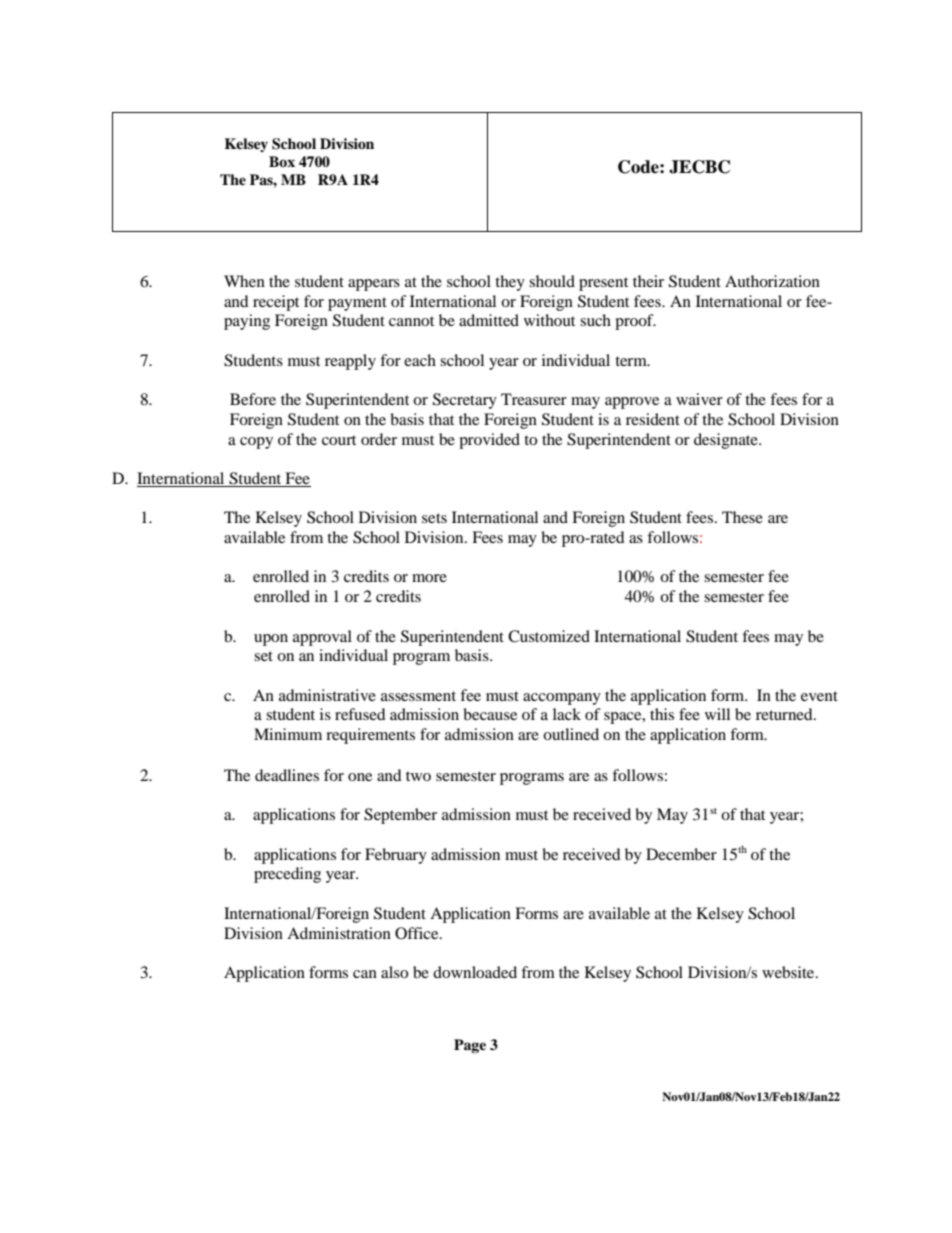  What do you see at coordinates (552, 281) in the image?
I see `should` at bounding box center [552, 281].
